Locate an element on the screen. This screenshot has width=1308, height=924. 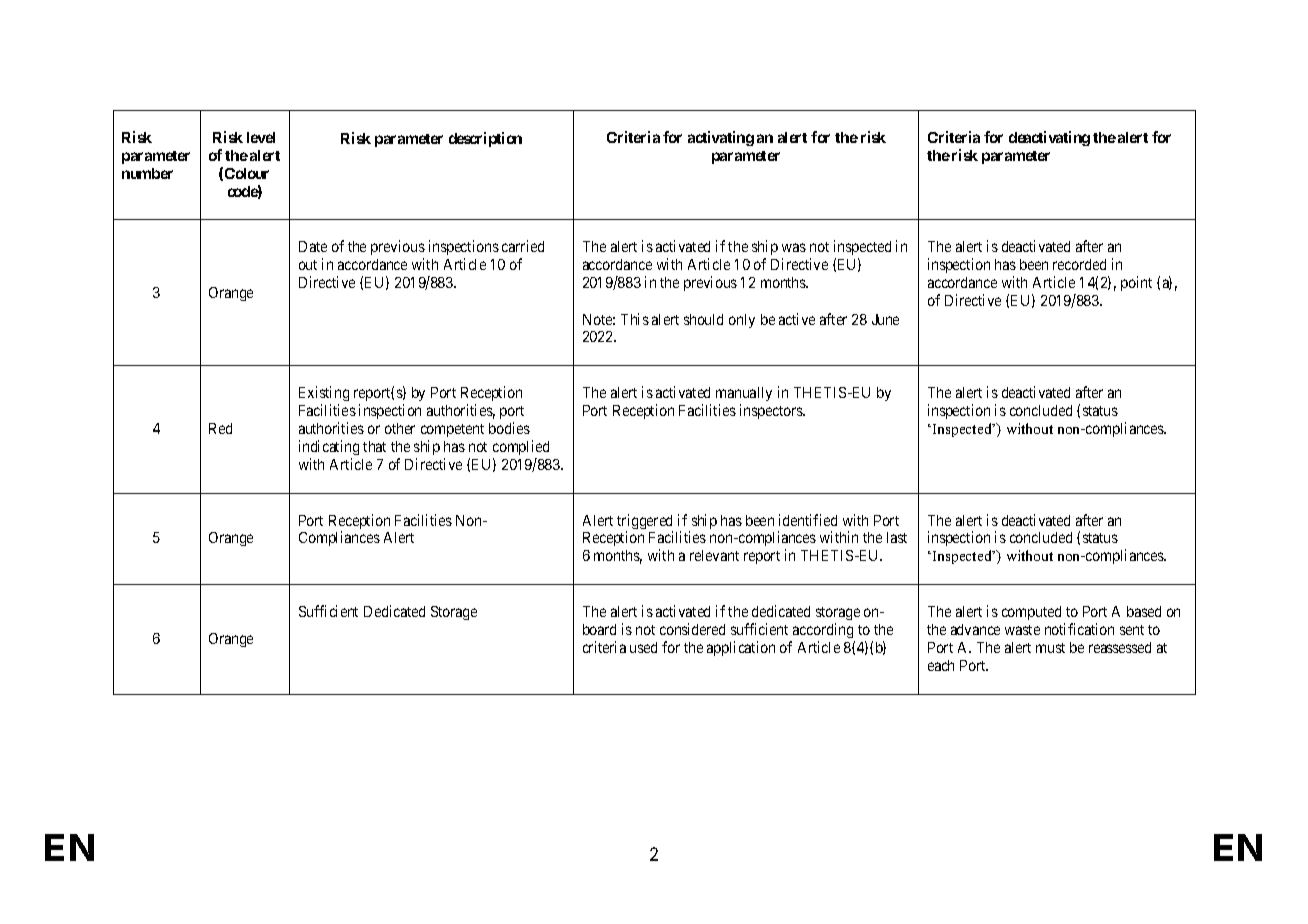
manually is located at coordinates (744, 396).
